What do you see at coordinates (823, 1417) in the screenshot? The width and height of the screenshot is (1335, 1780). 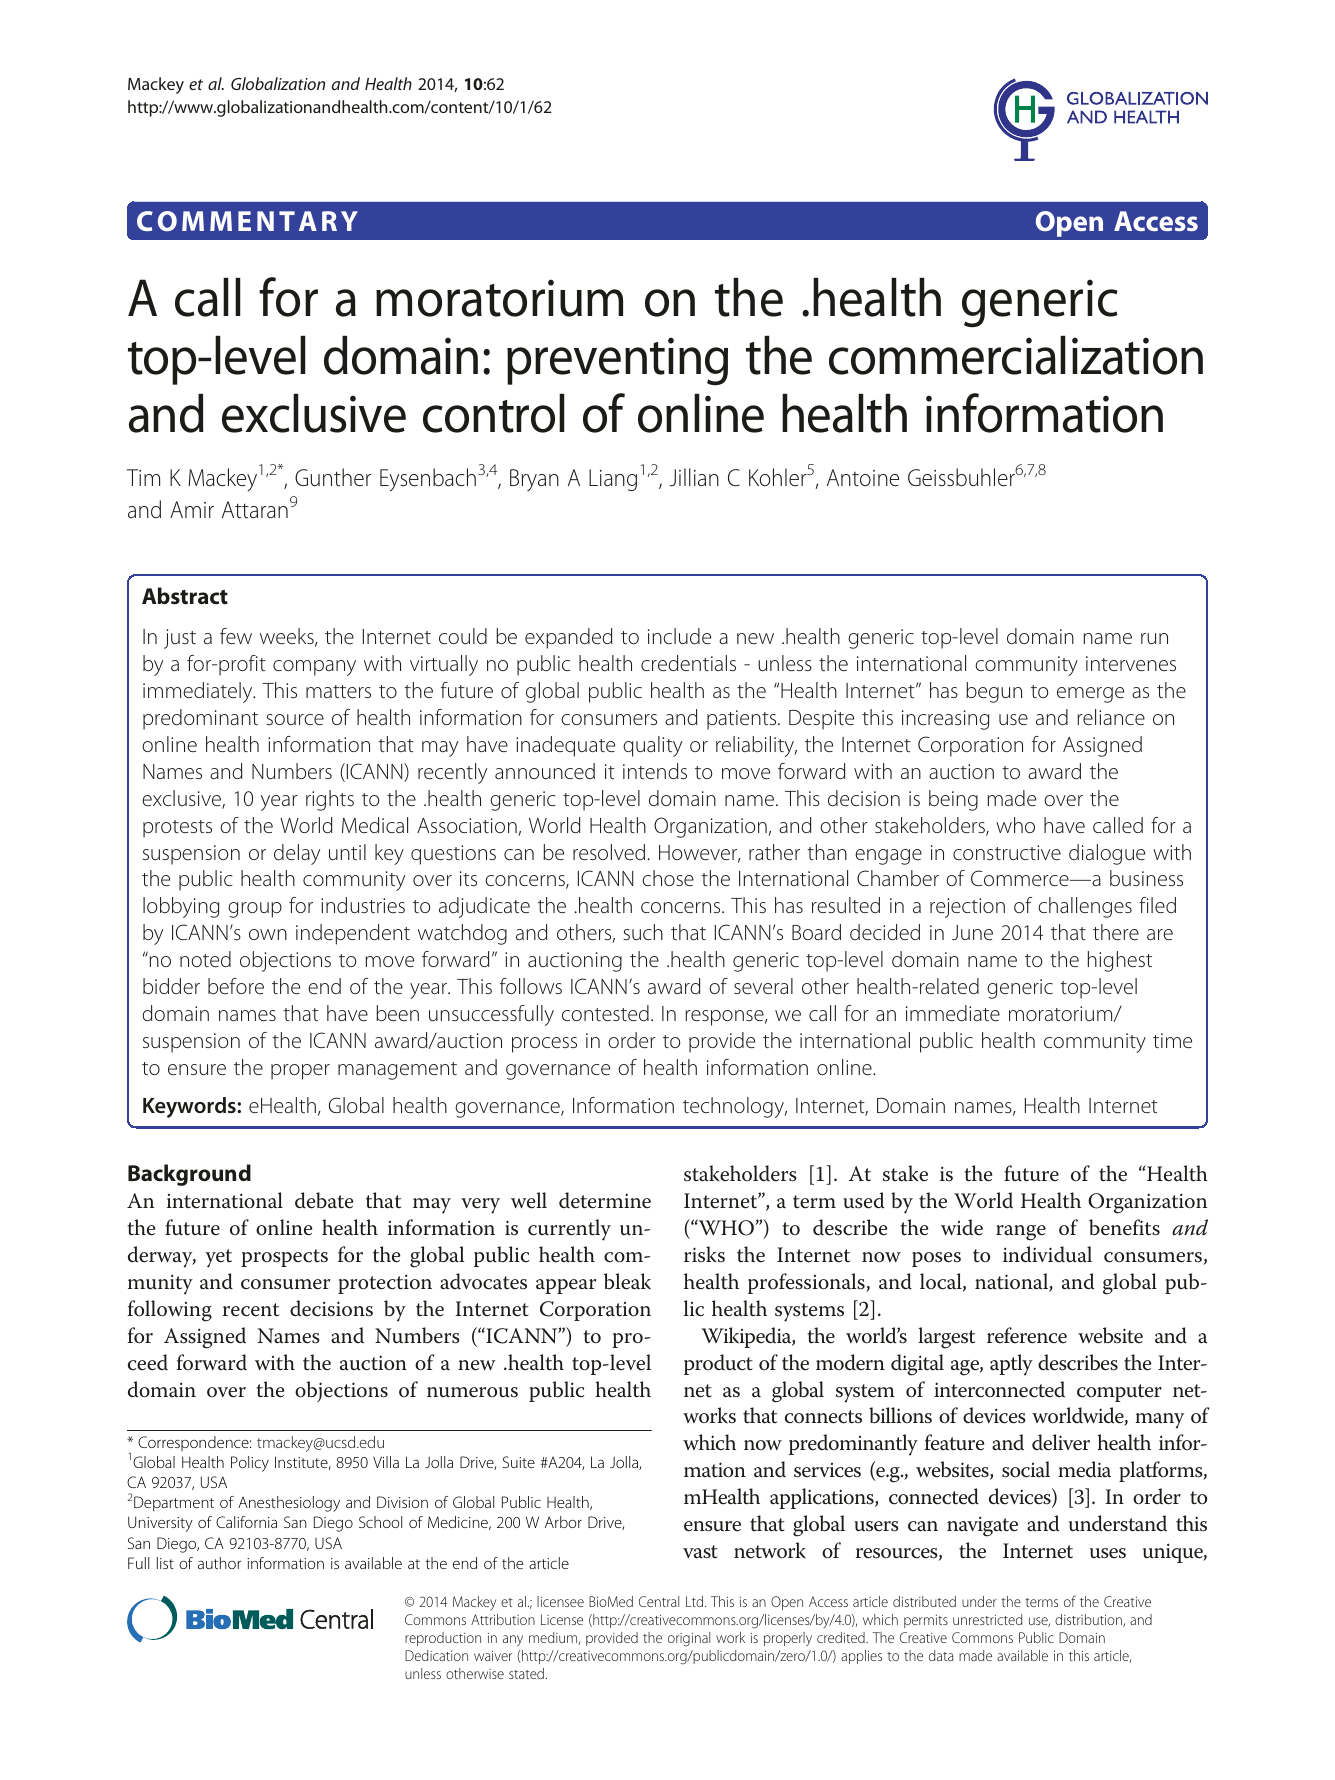 I see `connects` at bounding box center [823, 1417].
